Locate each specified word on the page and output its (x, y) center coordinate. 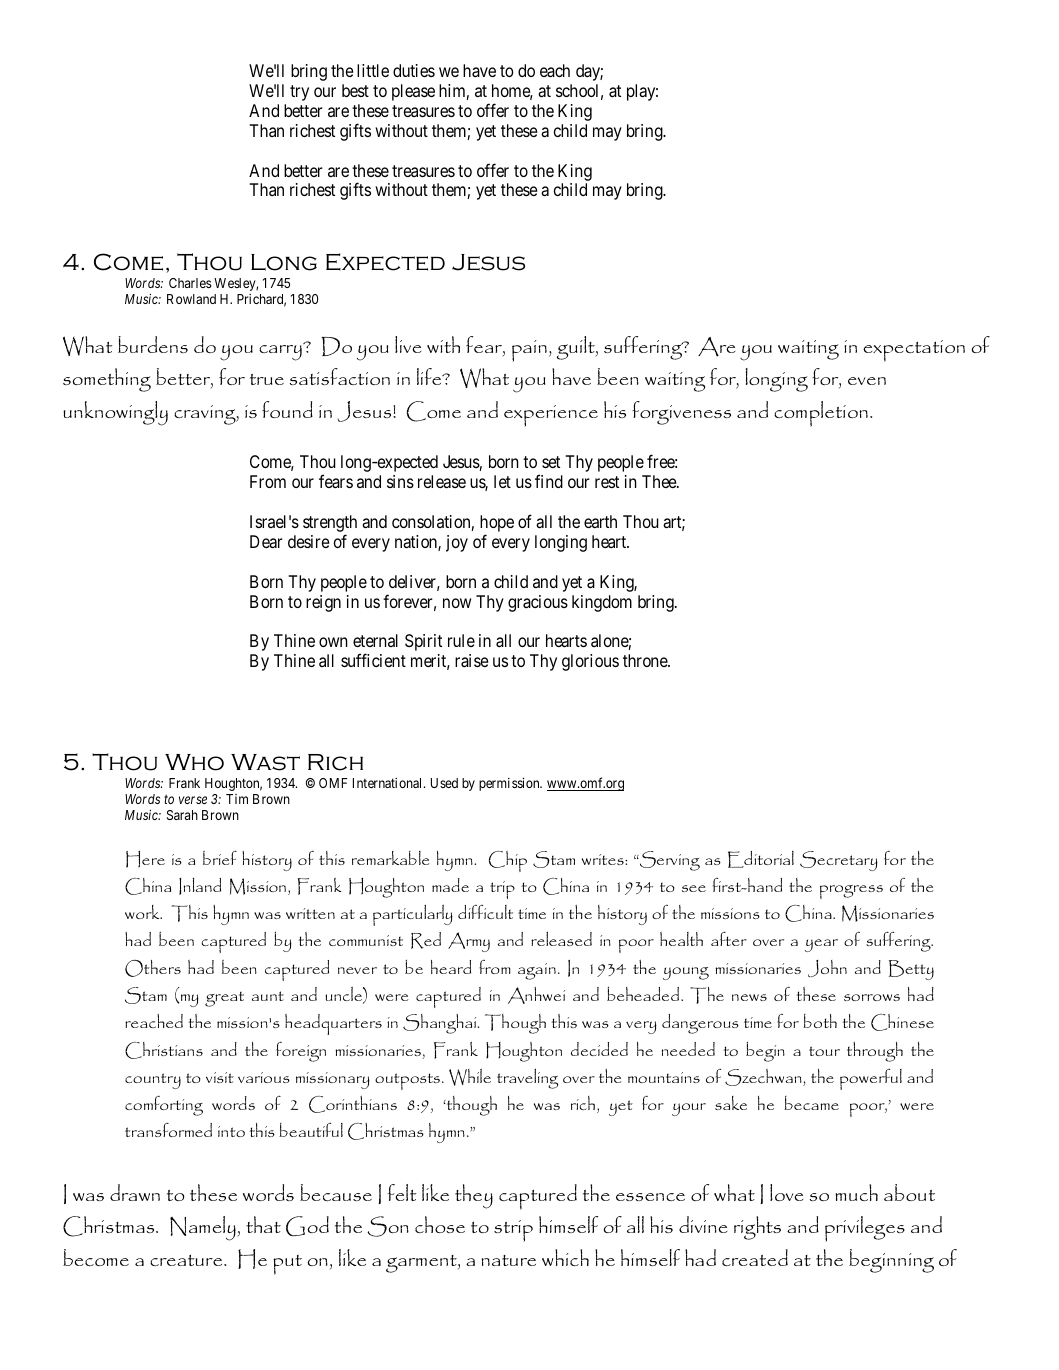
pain (529, 351)
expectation (914, 351)
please (413, 92)
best (355, 90)
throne (646, 660)
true (267, 379)
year (821, 945)
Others (153, 968)
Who (194, 762)
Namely (204, 1228)
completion (821, 414)
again (537, 971)
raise (472, 660)
